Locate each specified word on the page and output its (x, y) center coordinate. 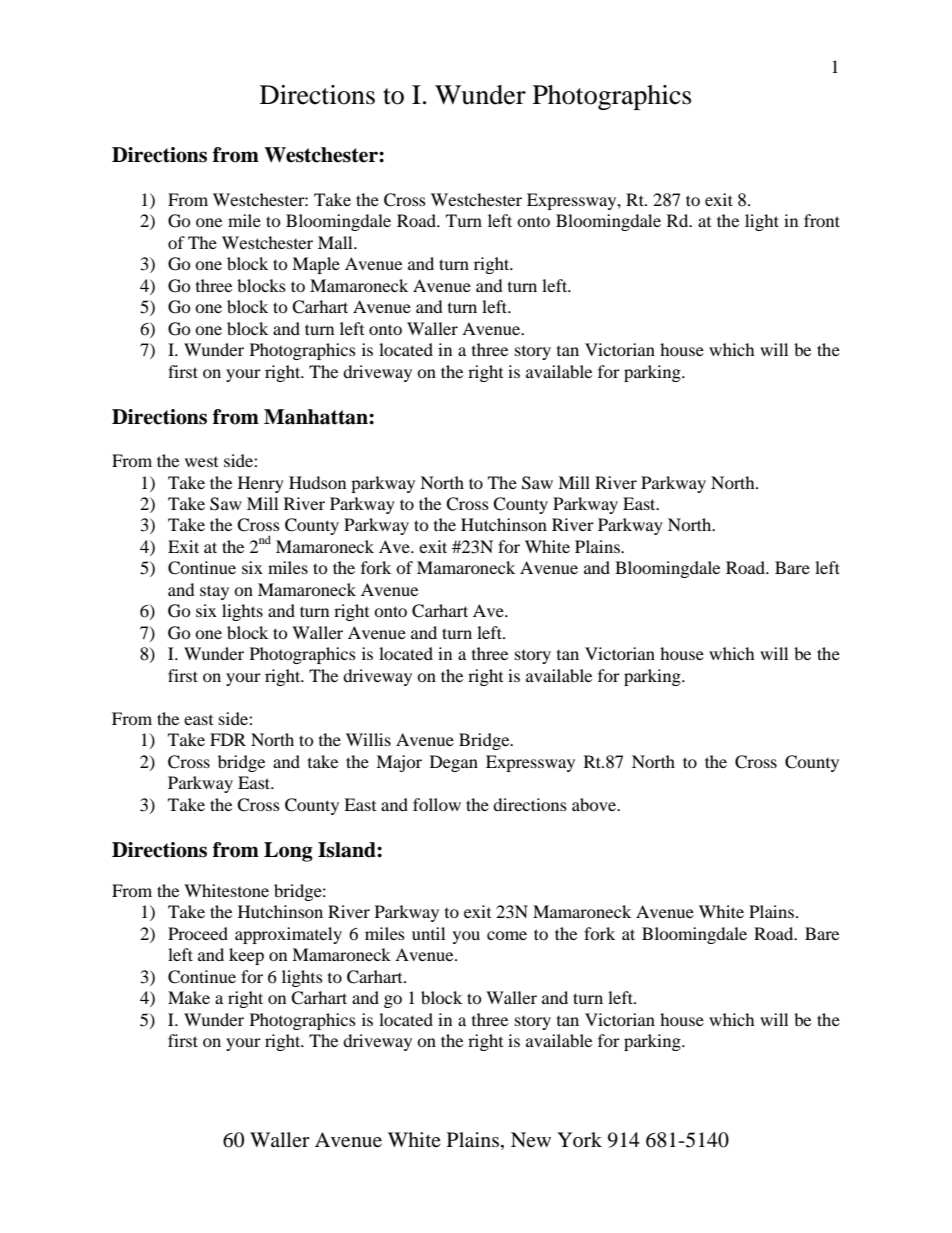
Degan (454, 763)
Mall (336, 242)
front (822, 220)
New (531, 1139)
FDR (228, 739)
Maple (316, 265)
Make (189, 997)
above (595, 804)
